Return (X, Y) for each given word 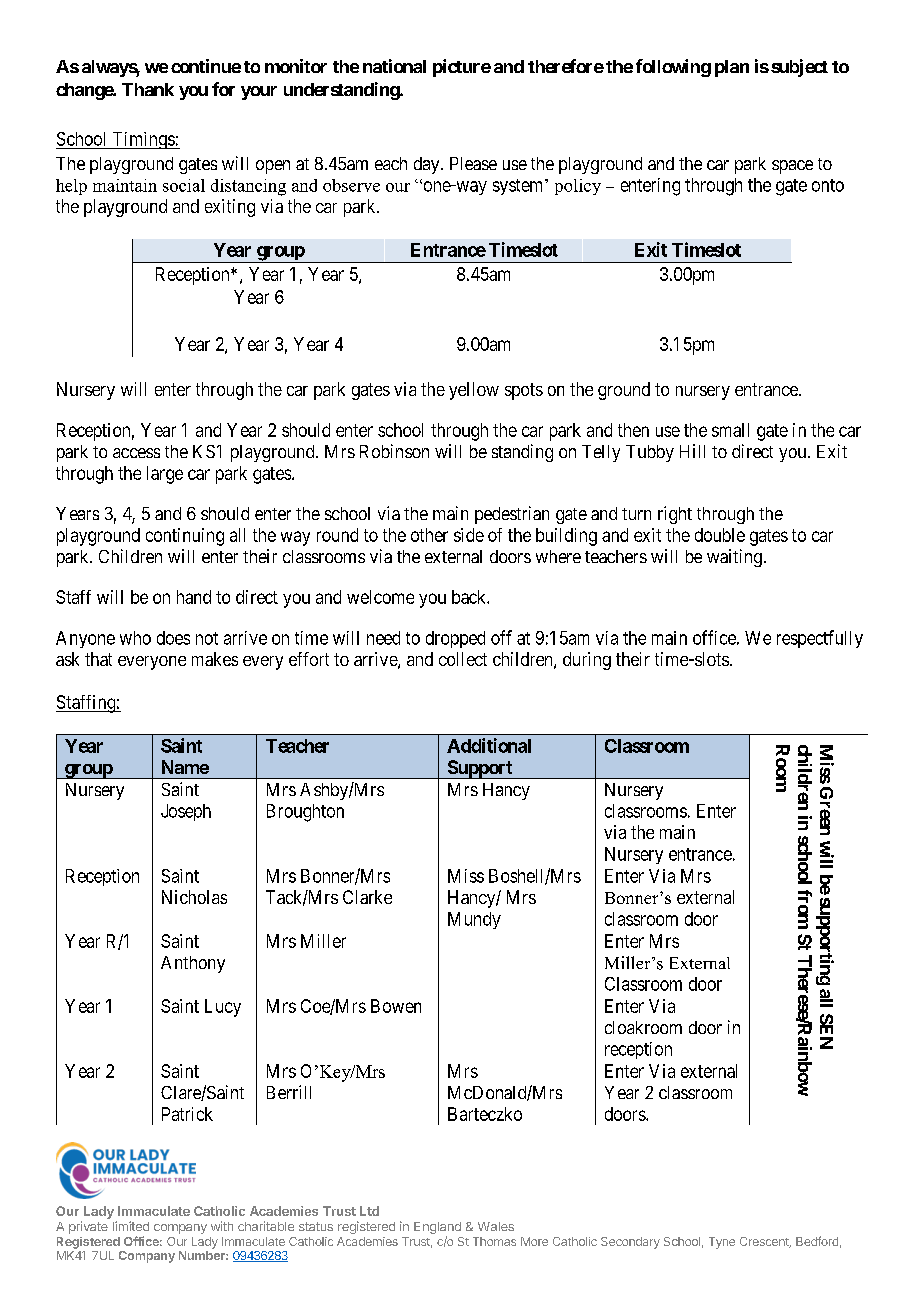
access (136, 453)
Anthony (193, 964)
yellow (474, 391)
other (429, 535)
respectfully (820, 639)
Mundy (474, 920)
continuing (185, 537)
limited (131, 1226)
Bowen (396, 1006)
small (730, 430)
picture (462, 68)
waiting (734, 558)
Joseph (186, 812)
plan (732, 68)
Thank (148, 89)
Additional (489, 745)
